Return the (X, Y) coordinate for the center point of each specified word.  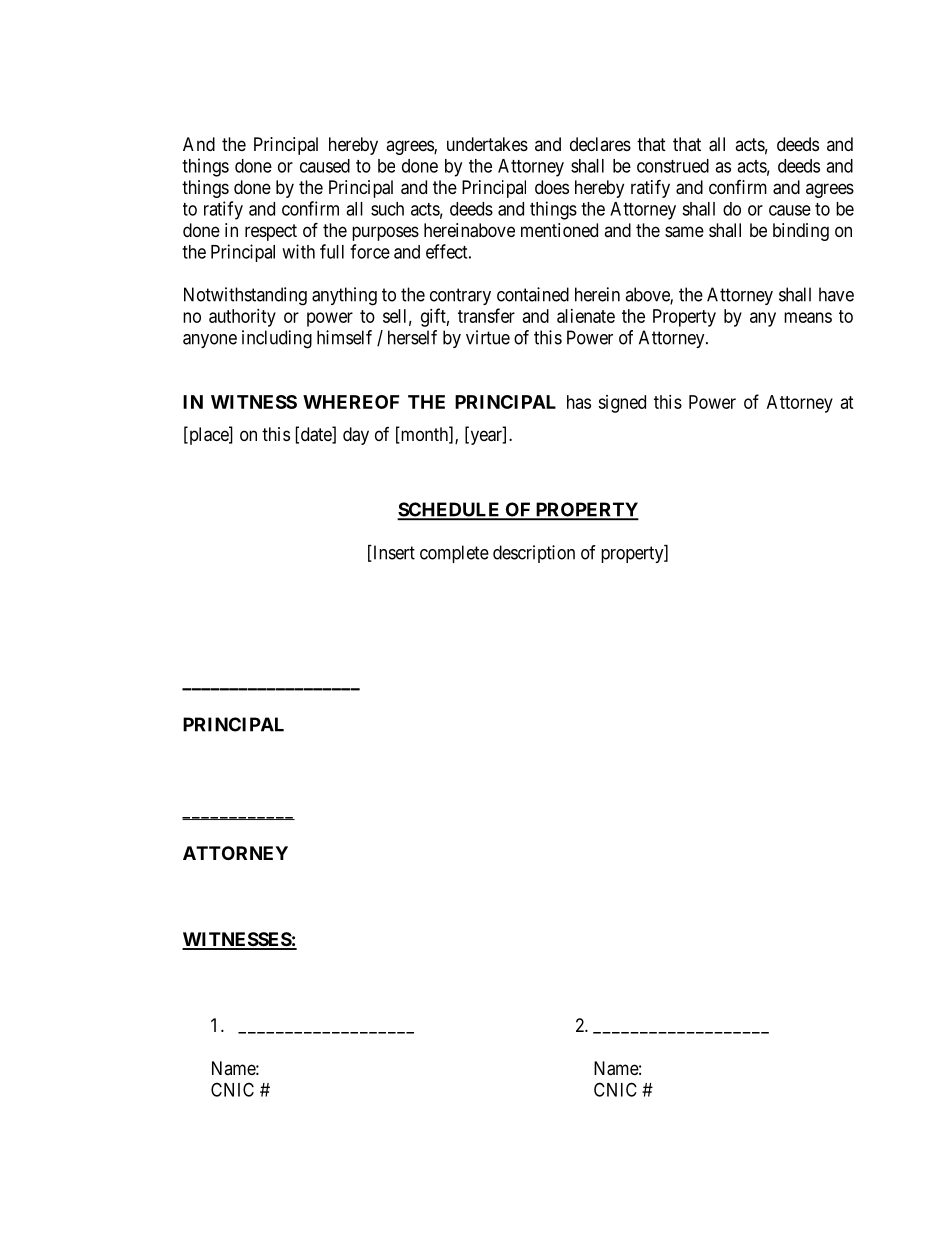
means (808, 317)
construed (673, 166)
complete (454, 554)
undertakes (487, 144)
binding (801, 232)
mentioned (559, 230)
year (486, 437)
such (387, 209)
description (534, 554)
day (356, 436)
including (277, 339)
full (332, 251)
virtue (488, 337)
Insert (393, 553)
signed (622, 404)
